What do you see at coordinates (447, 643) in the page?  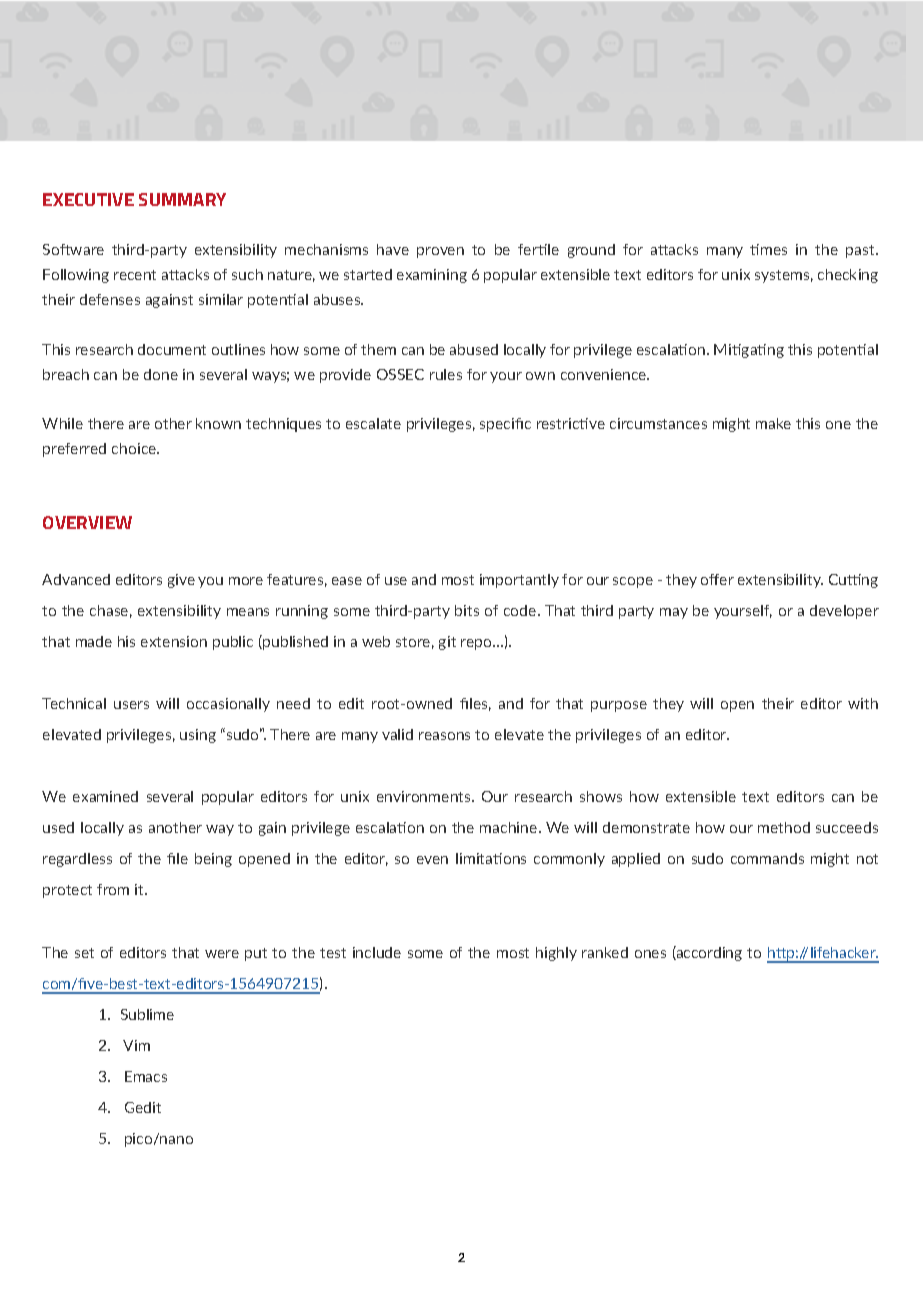 I see `git` at bounding box center [447, 643].
